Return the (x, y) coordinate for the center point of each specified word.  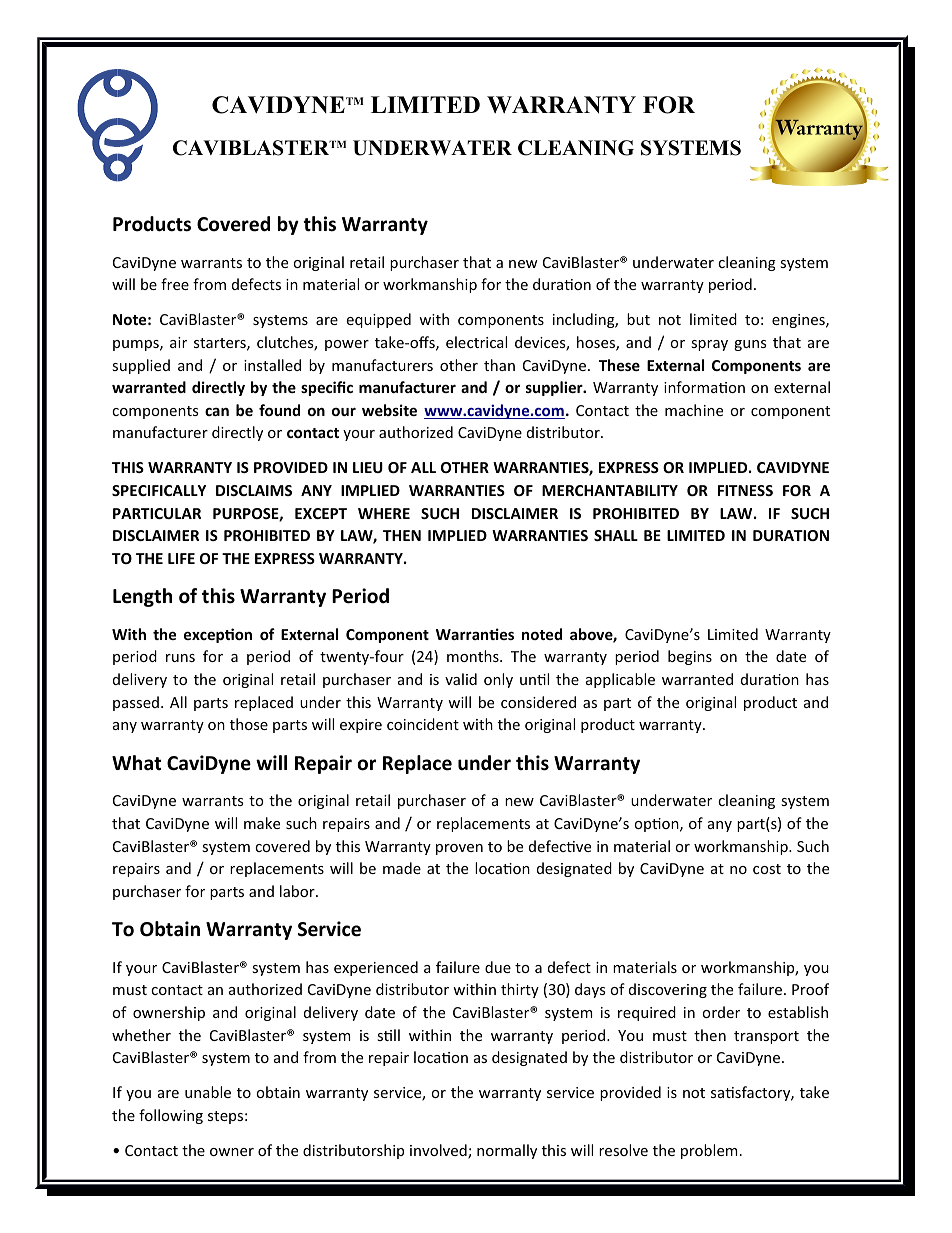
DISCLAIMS (254, 490)
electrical (476, 342)
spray (709, 345)
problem (709, 1151)
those (249, 724)
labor (298, 891)
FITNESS (745, 490)
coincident (423, 724)
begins (690, 657)
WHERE (384, 513)
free (175, 284)
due (498, 967)
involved (439, 1151)
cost (767, 869)
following (171, 1116)
